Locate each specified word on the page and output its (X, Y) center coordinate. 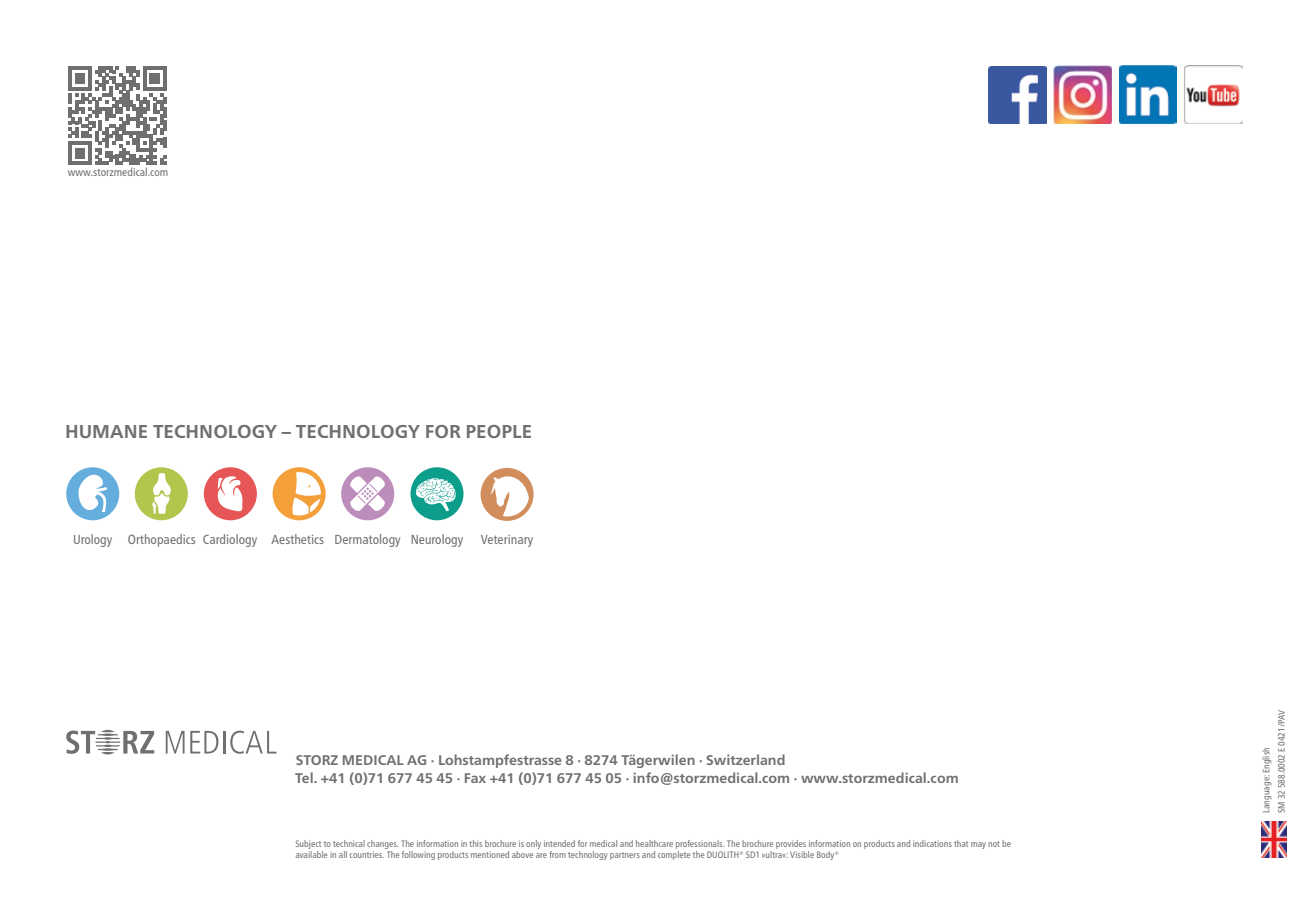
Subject (308, 844)
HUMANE (106, 431)
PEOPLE (499, 431)
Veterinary (507, 541)
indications (932, 843)
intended (559, 843)
